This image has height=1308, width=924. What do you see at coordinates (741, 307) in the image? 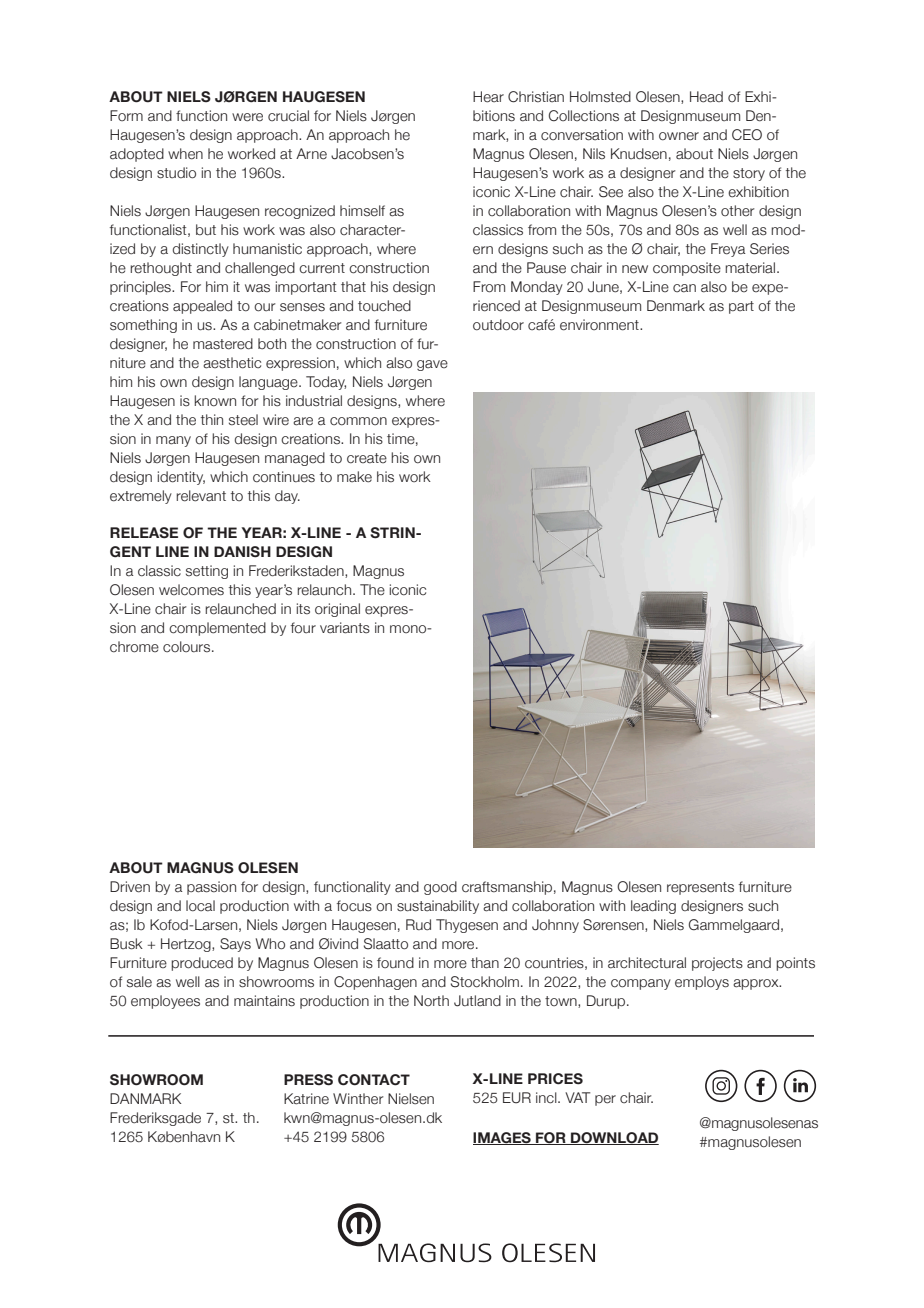
I see `part` at bounding box center [741, 307].
